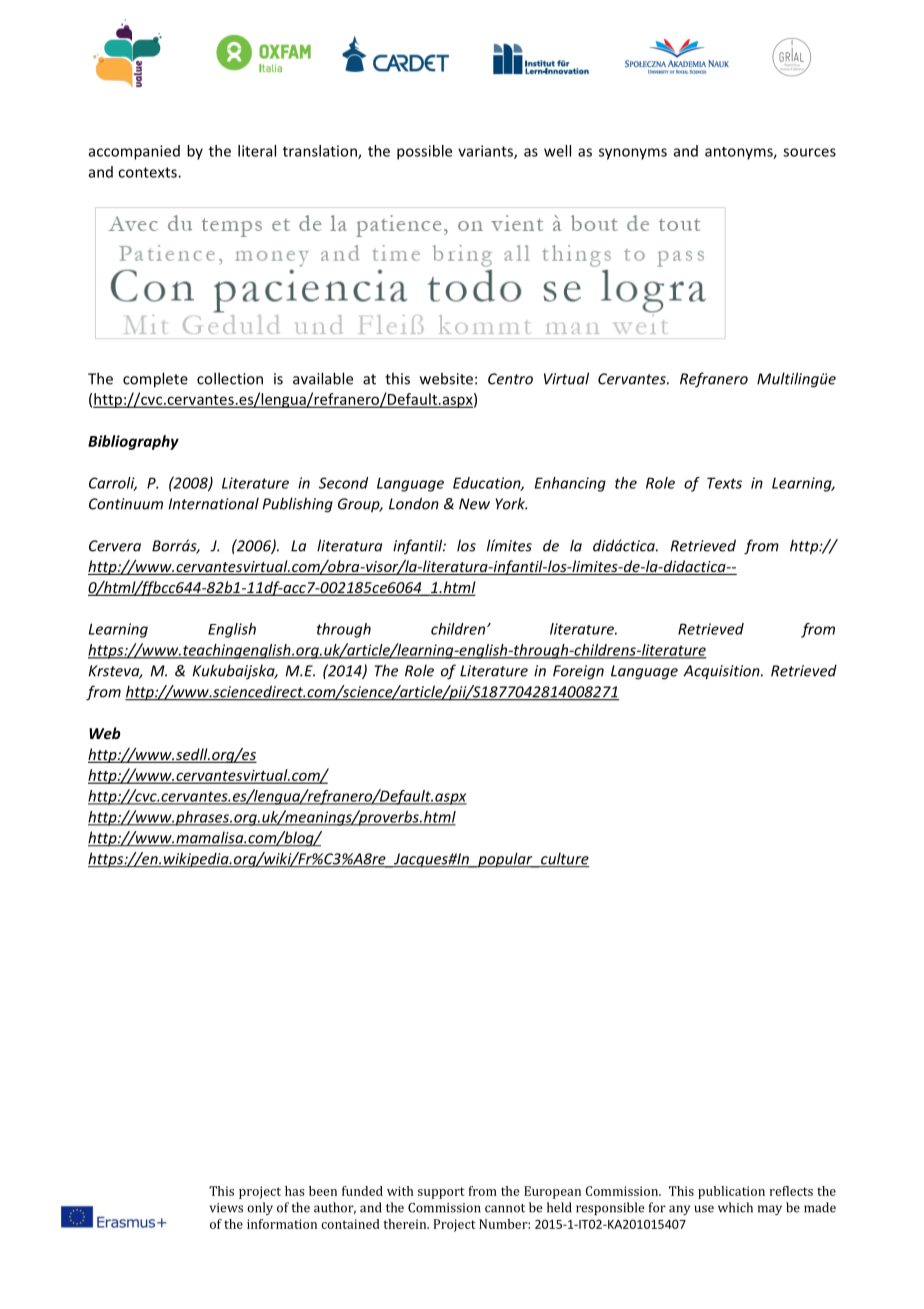  Describe the element at coordinates (226, 1208) in the document. I see `views` at that location.
